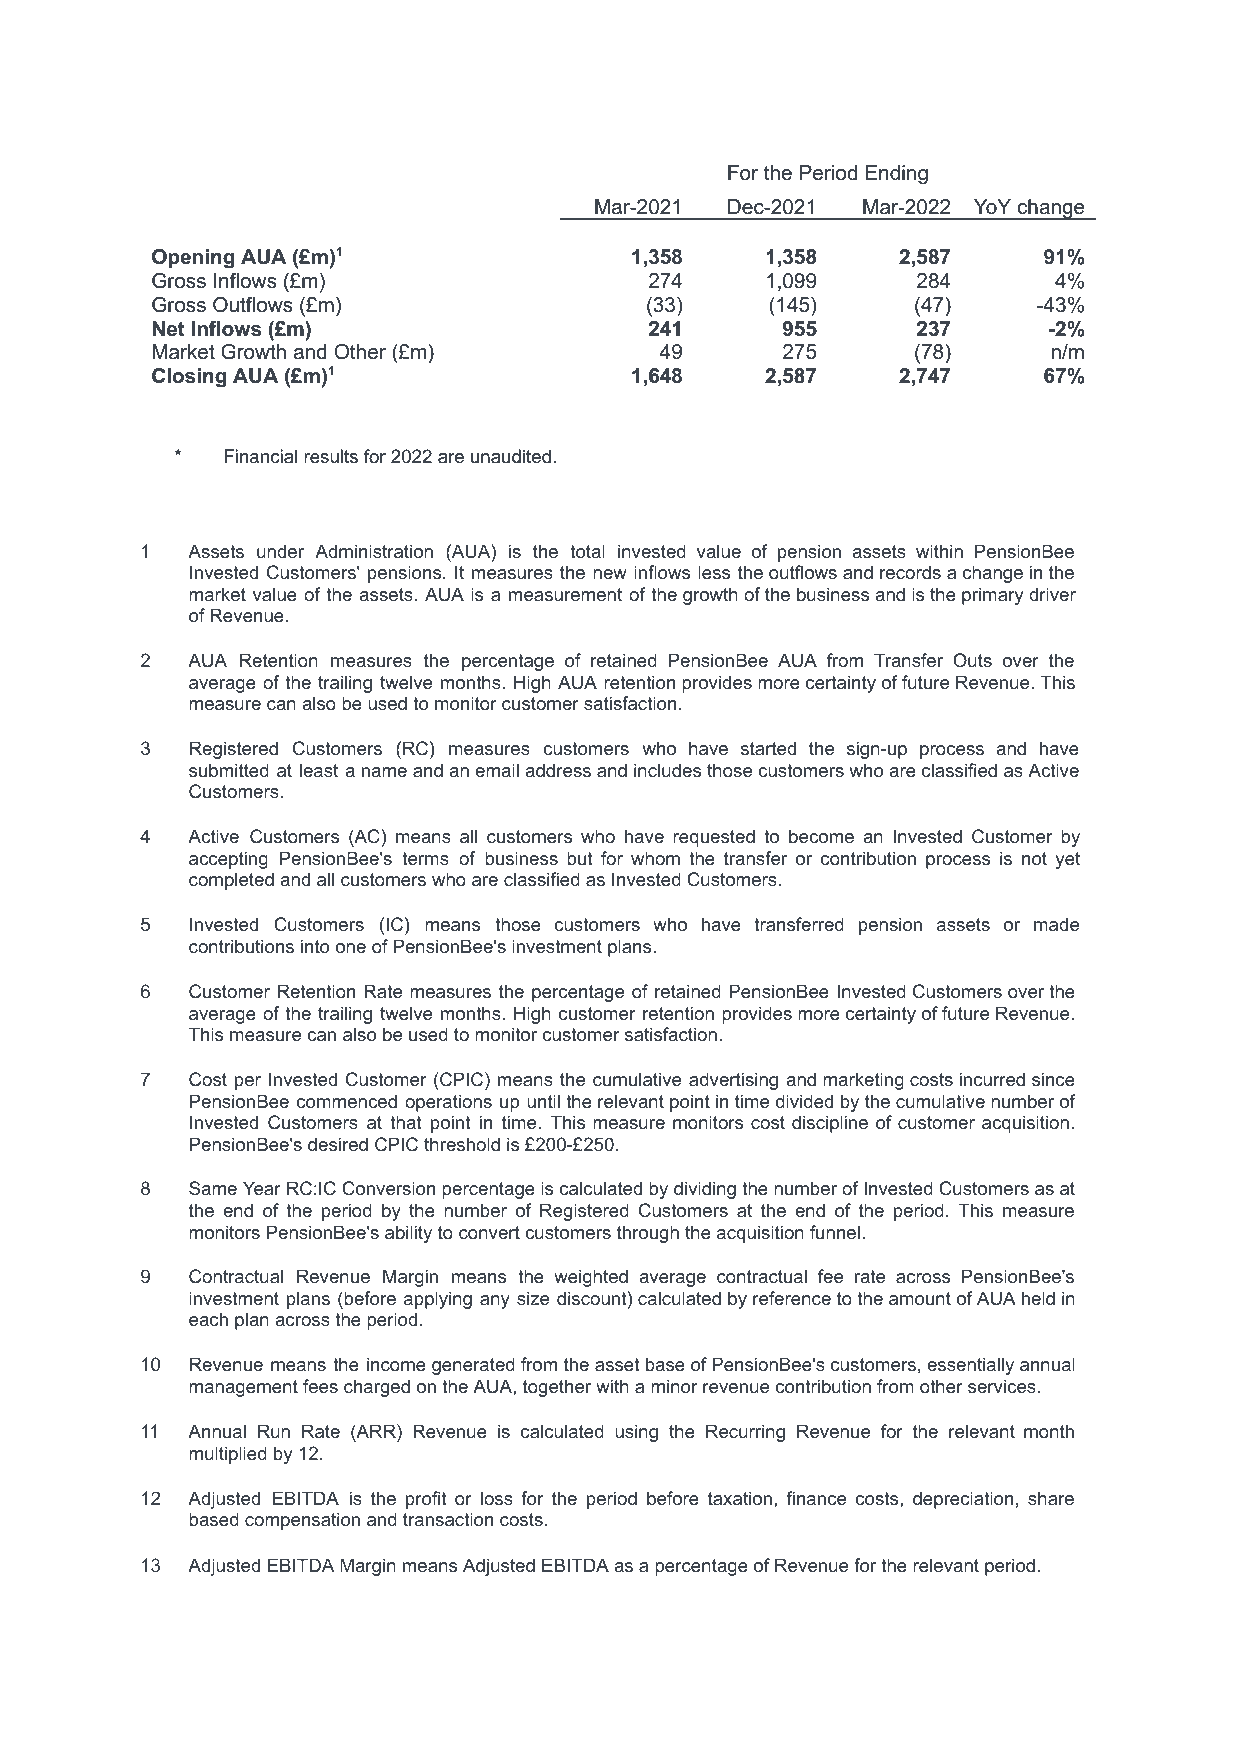 This screenshot has height=1754, width=1238. What do you see at coordinates (262, 1188) in the screenshot?
I see `Year` at bounding box center [262, 1188].
